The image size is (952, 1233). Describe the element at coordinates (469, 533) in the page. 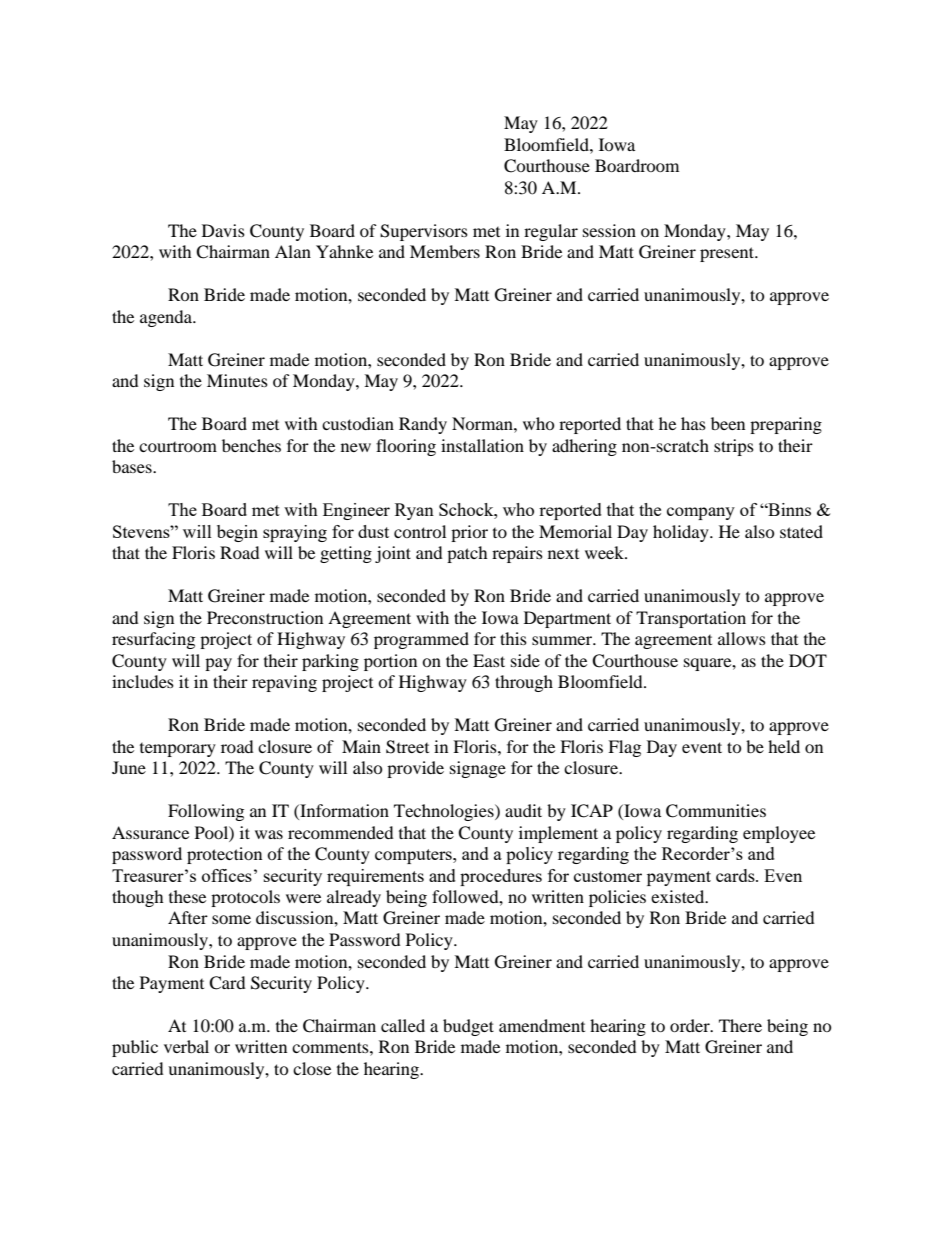

I see `prior` at that location.
